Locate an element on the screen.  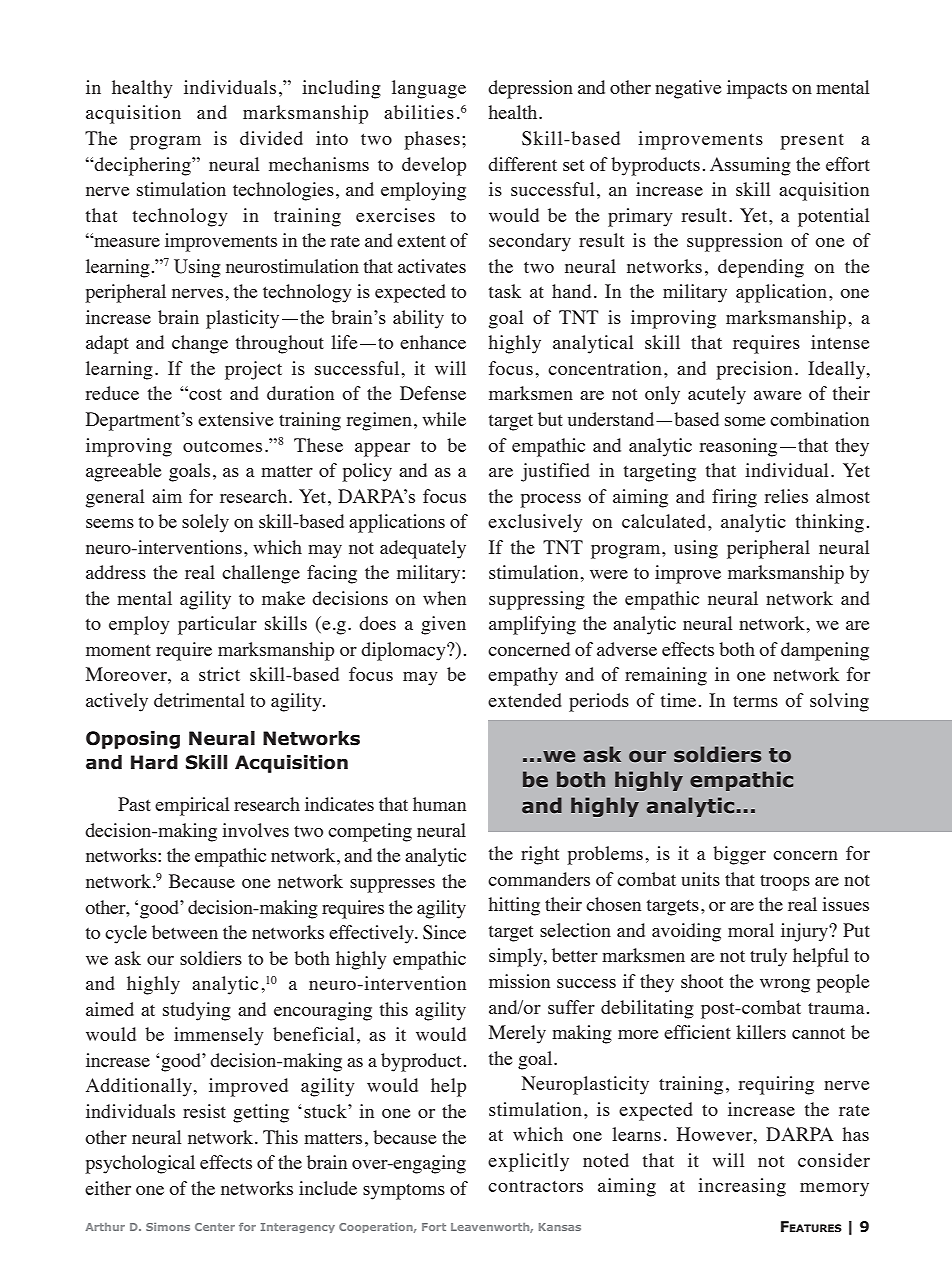
empathy is located at coordinates (523, 676).
